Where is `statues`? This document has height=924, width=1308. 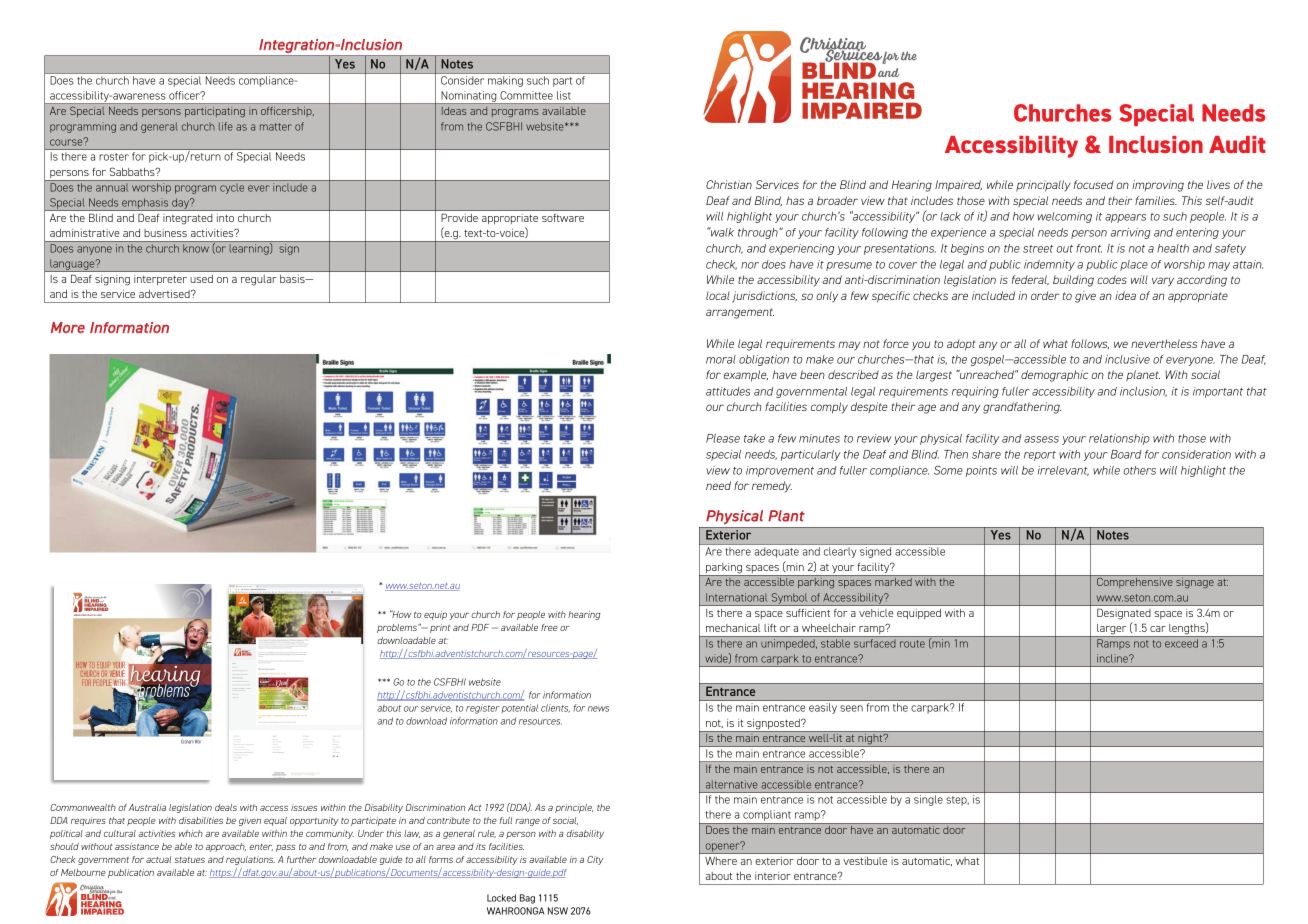 statues is located at coordinates (189, 860).
